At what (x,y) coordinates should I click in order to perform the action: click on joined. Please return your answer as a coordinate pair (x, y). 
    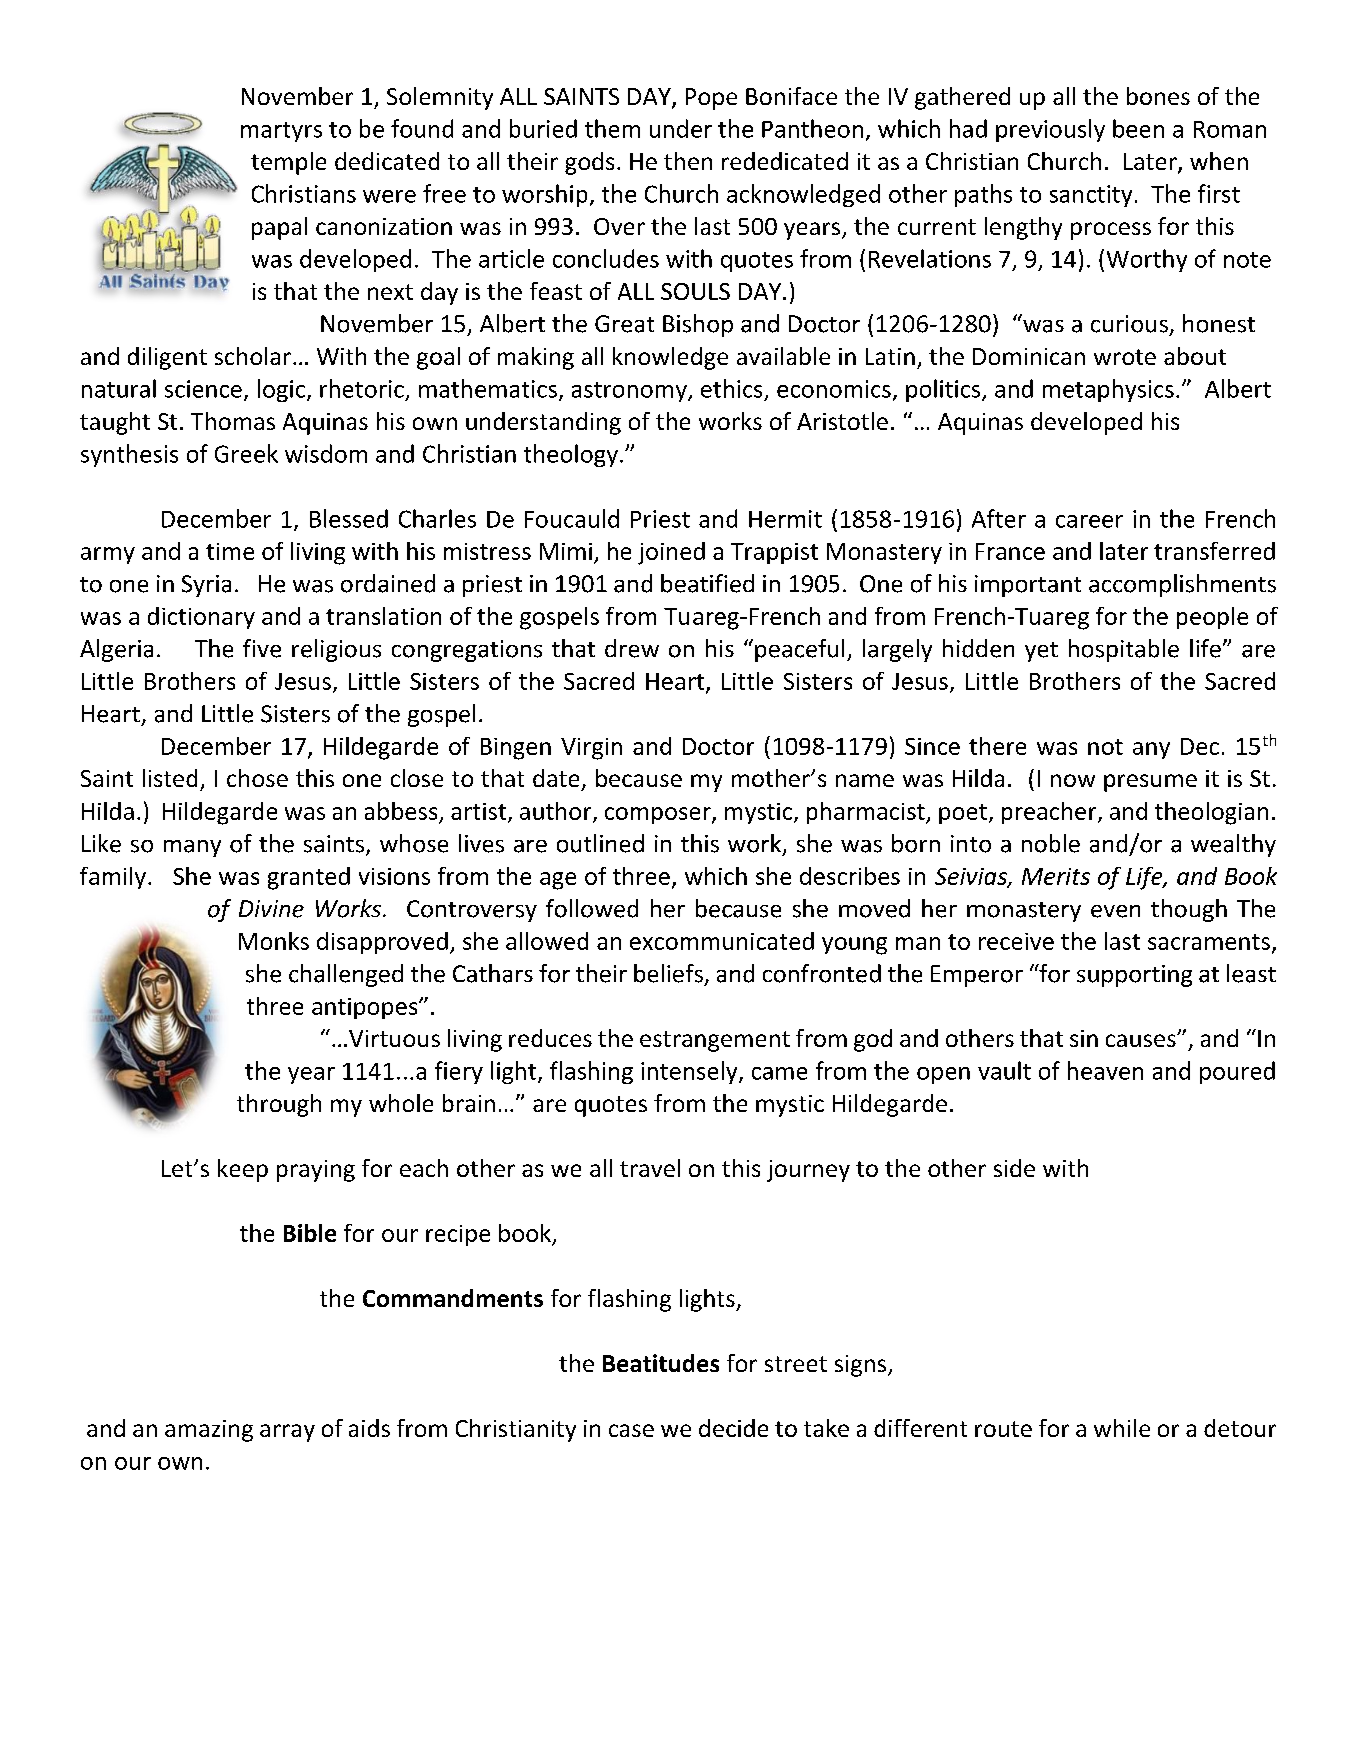
    Looking at the image, I should click on (671, 553).
